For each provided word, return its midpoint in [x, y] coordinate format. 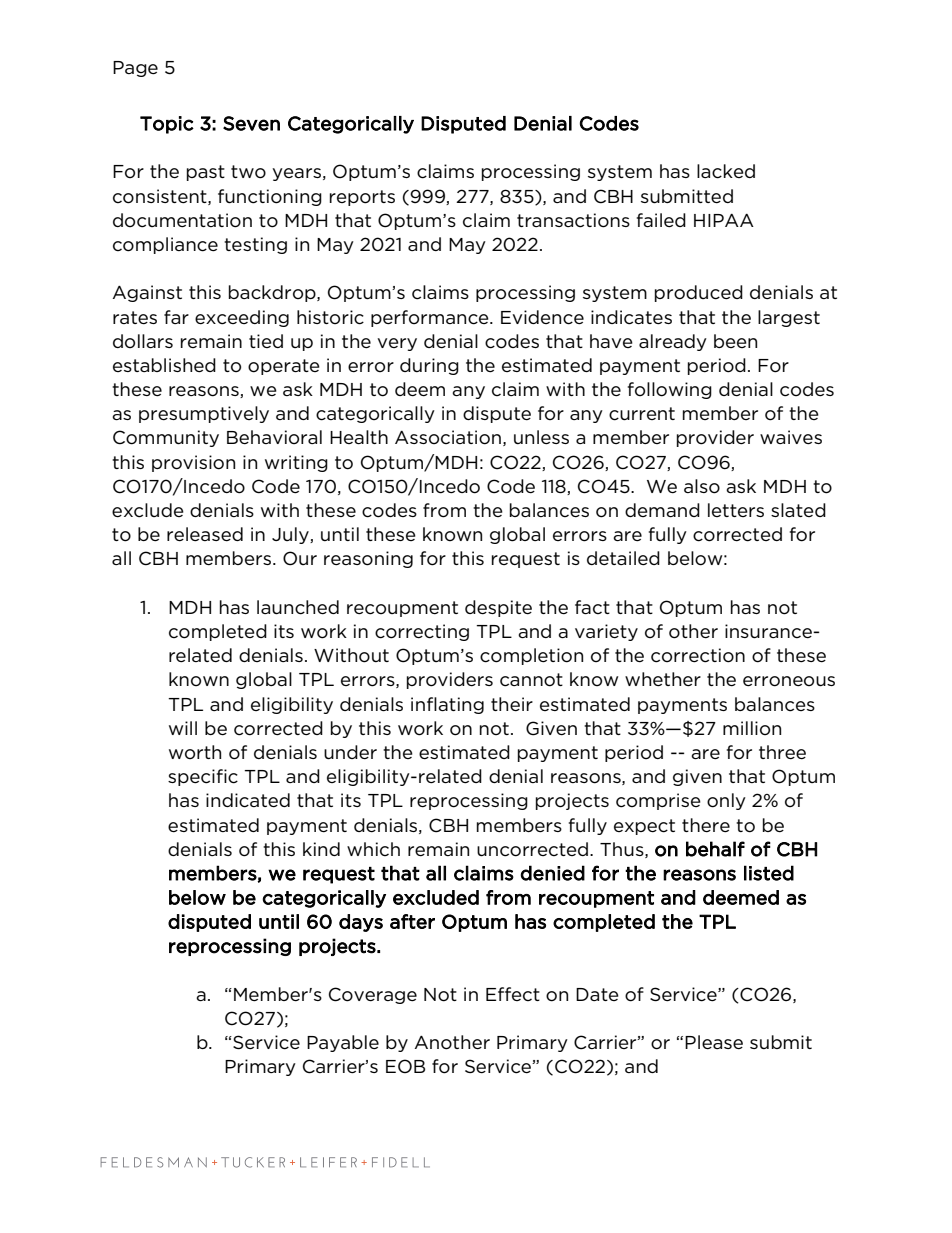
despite [498, 608]
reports [362, 198]
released [205, 534]
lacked [726, 171]
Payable [343, 1043]
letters [736, 510]
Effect [513, 994]
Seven [251, 123]
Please [714, 1042]
